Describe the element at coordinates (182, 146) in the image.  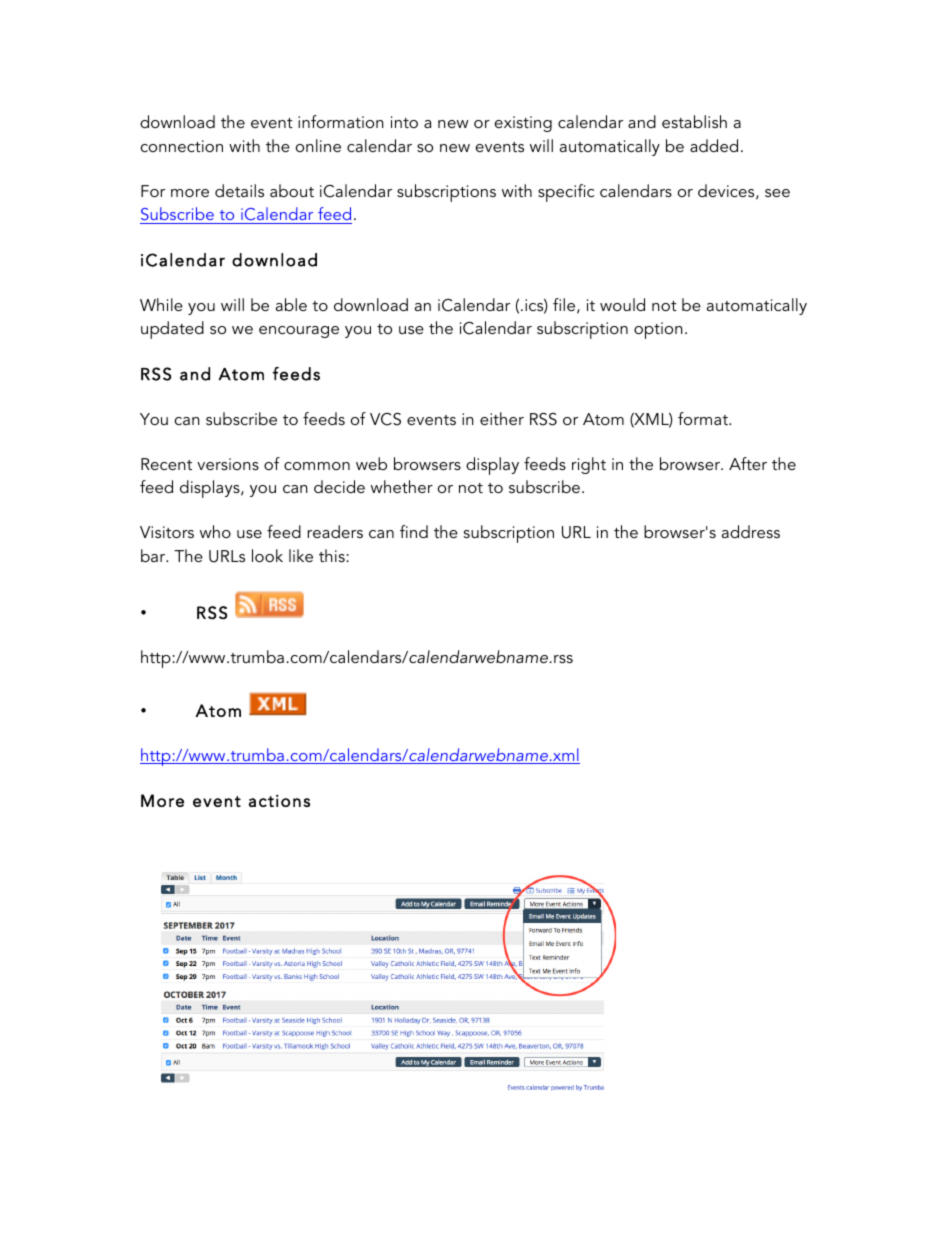
I see `connection` at that location.
